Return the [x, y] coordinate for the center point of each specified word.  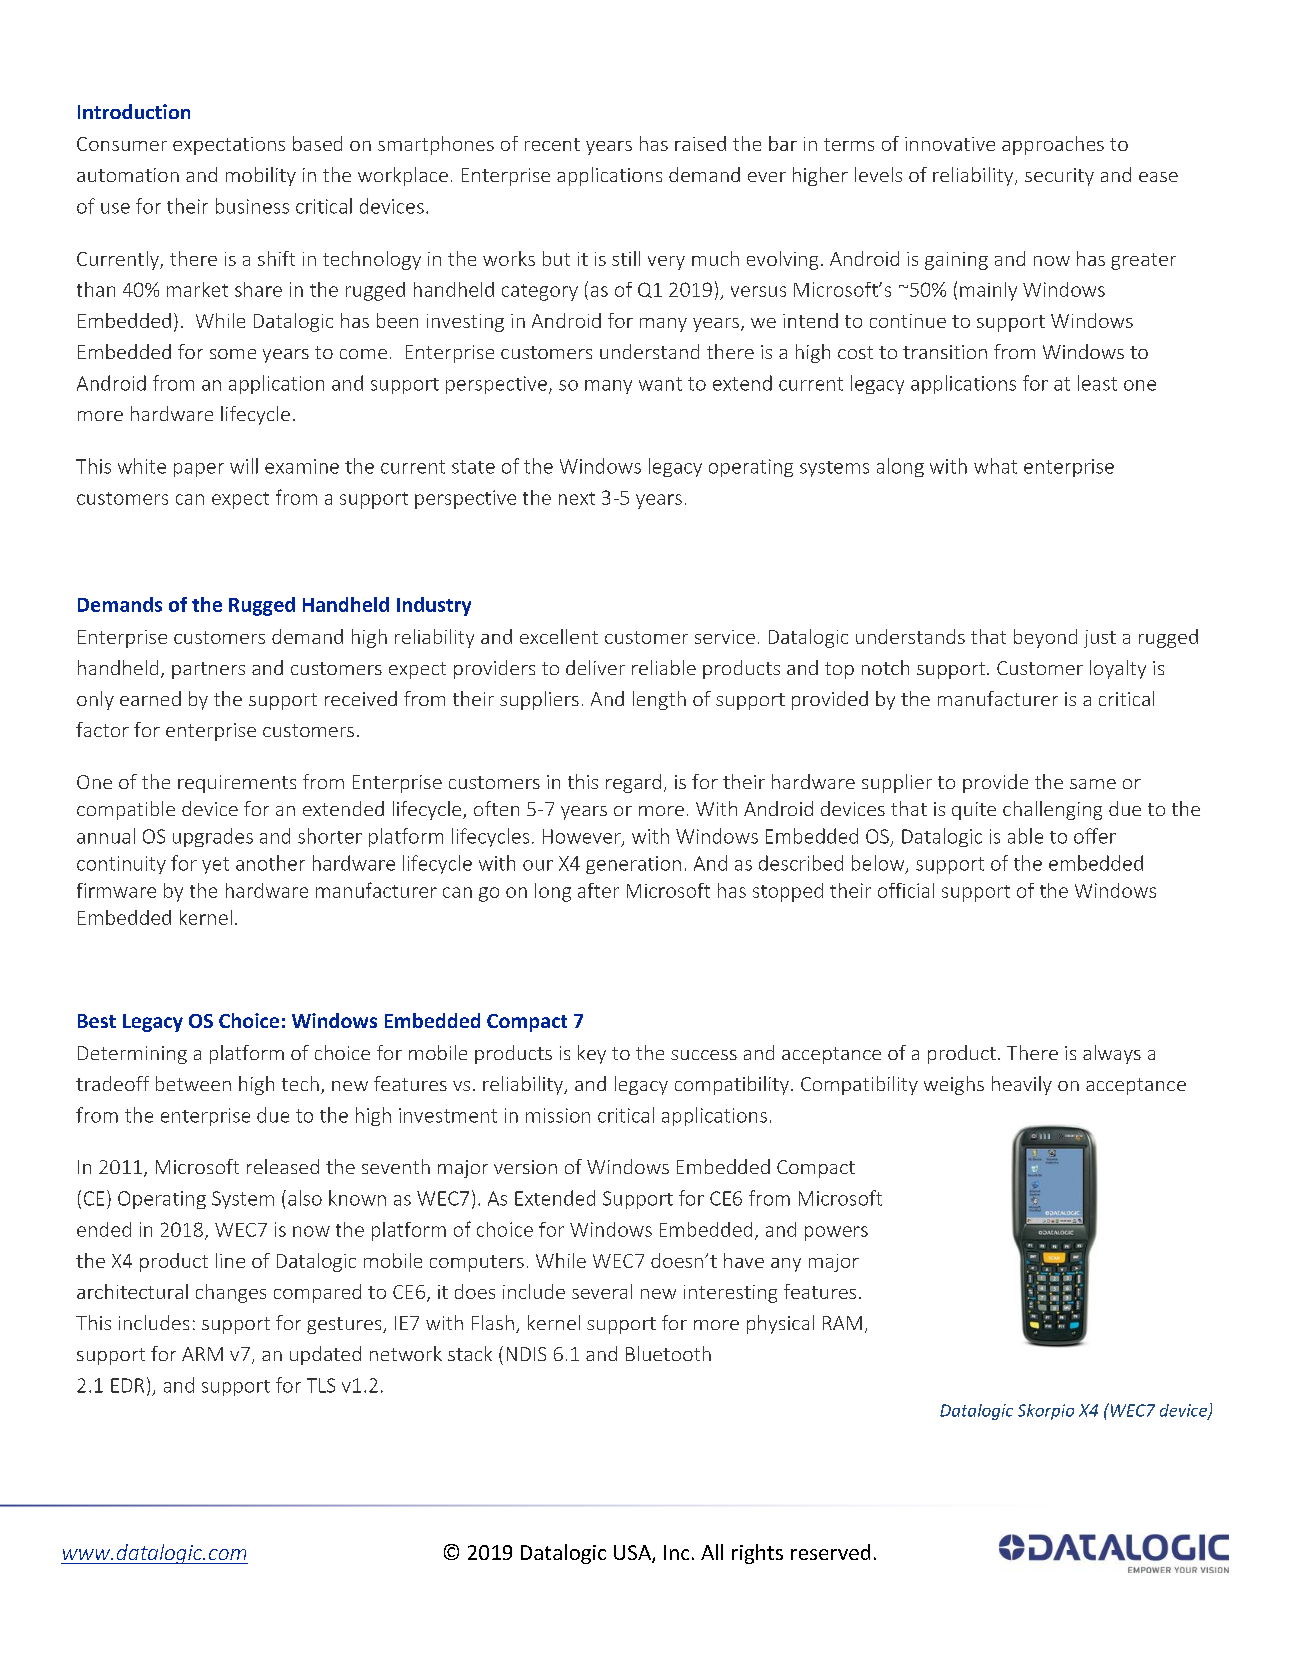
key [592, 1054]
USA [633, 1554]
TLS [321, 1385]
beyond [1045, 638]
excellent [559, 636]
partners [208, 670]
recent [552, 144]
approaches [1053, 145]
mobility [261, 176]
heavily [1022, 1085]
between [193, 1083]
